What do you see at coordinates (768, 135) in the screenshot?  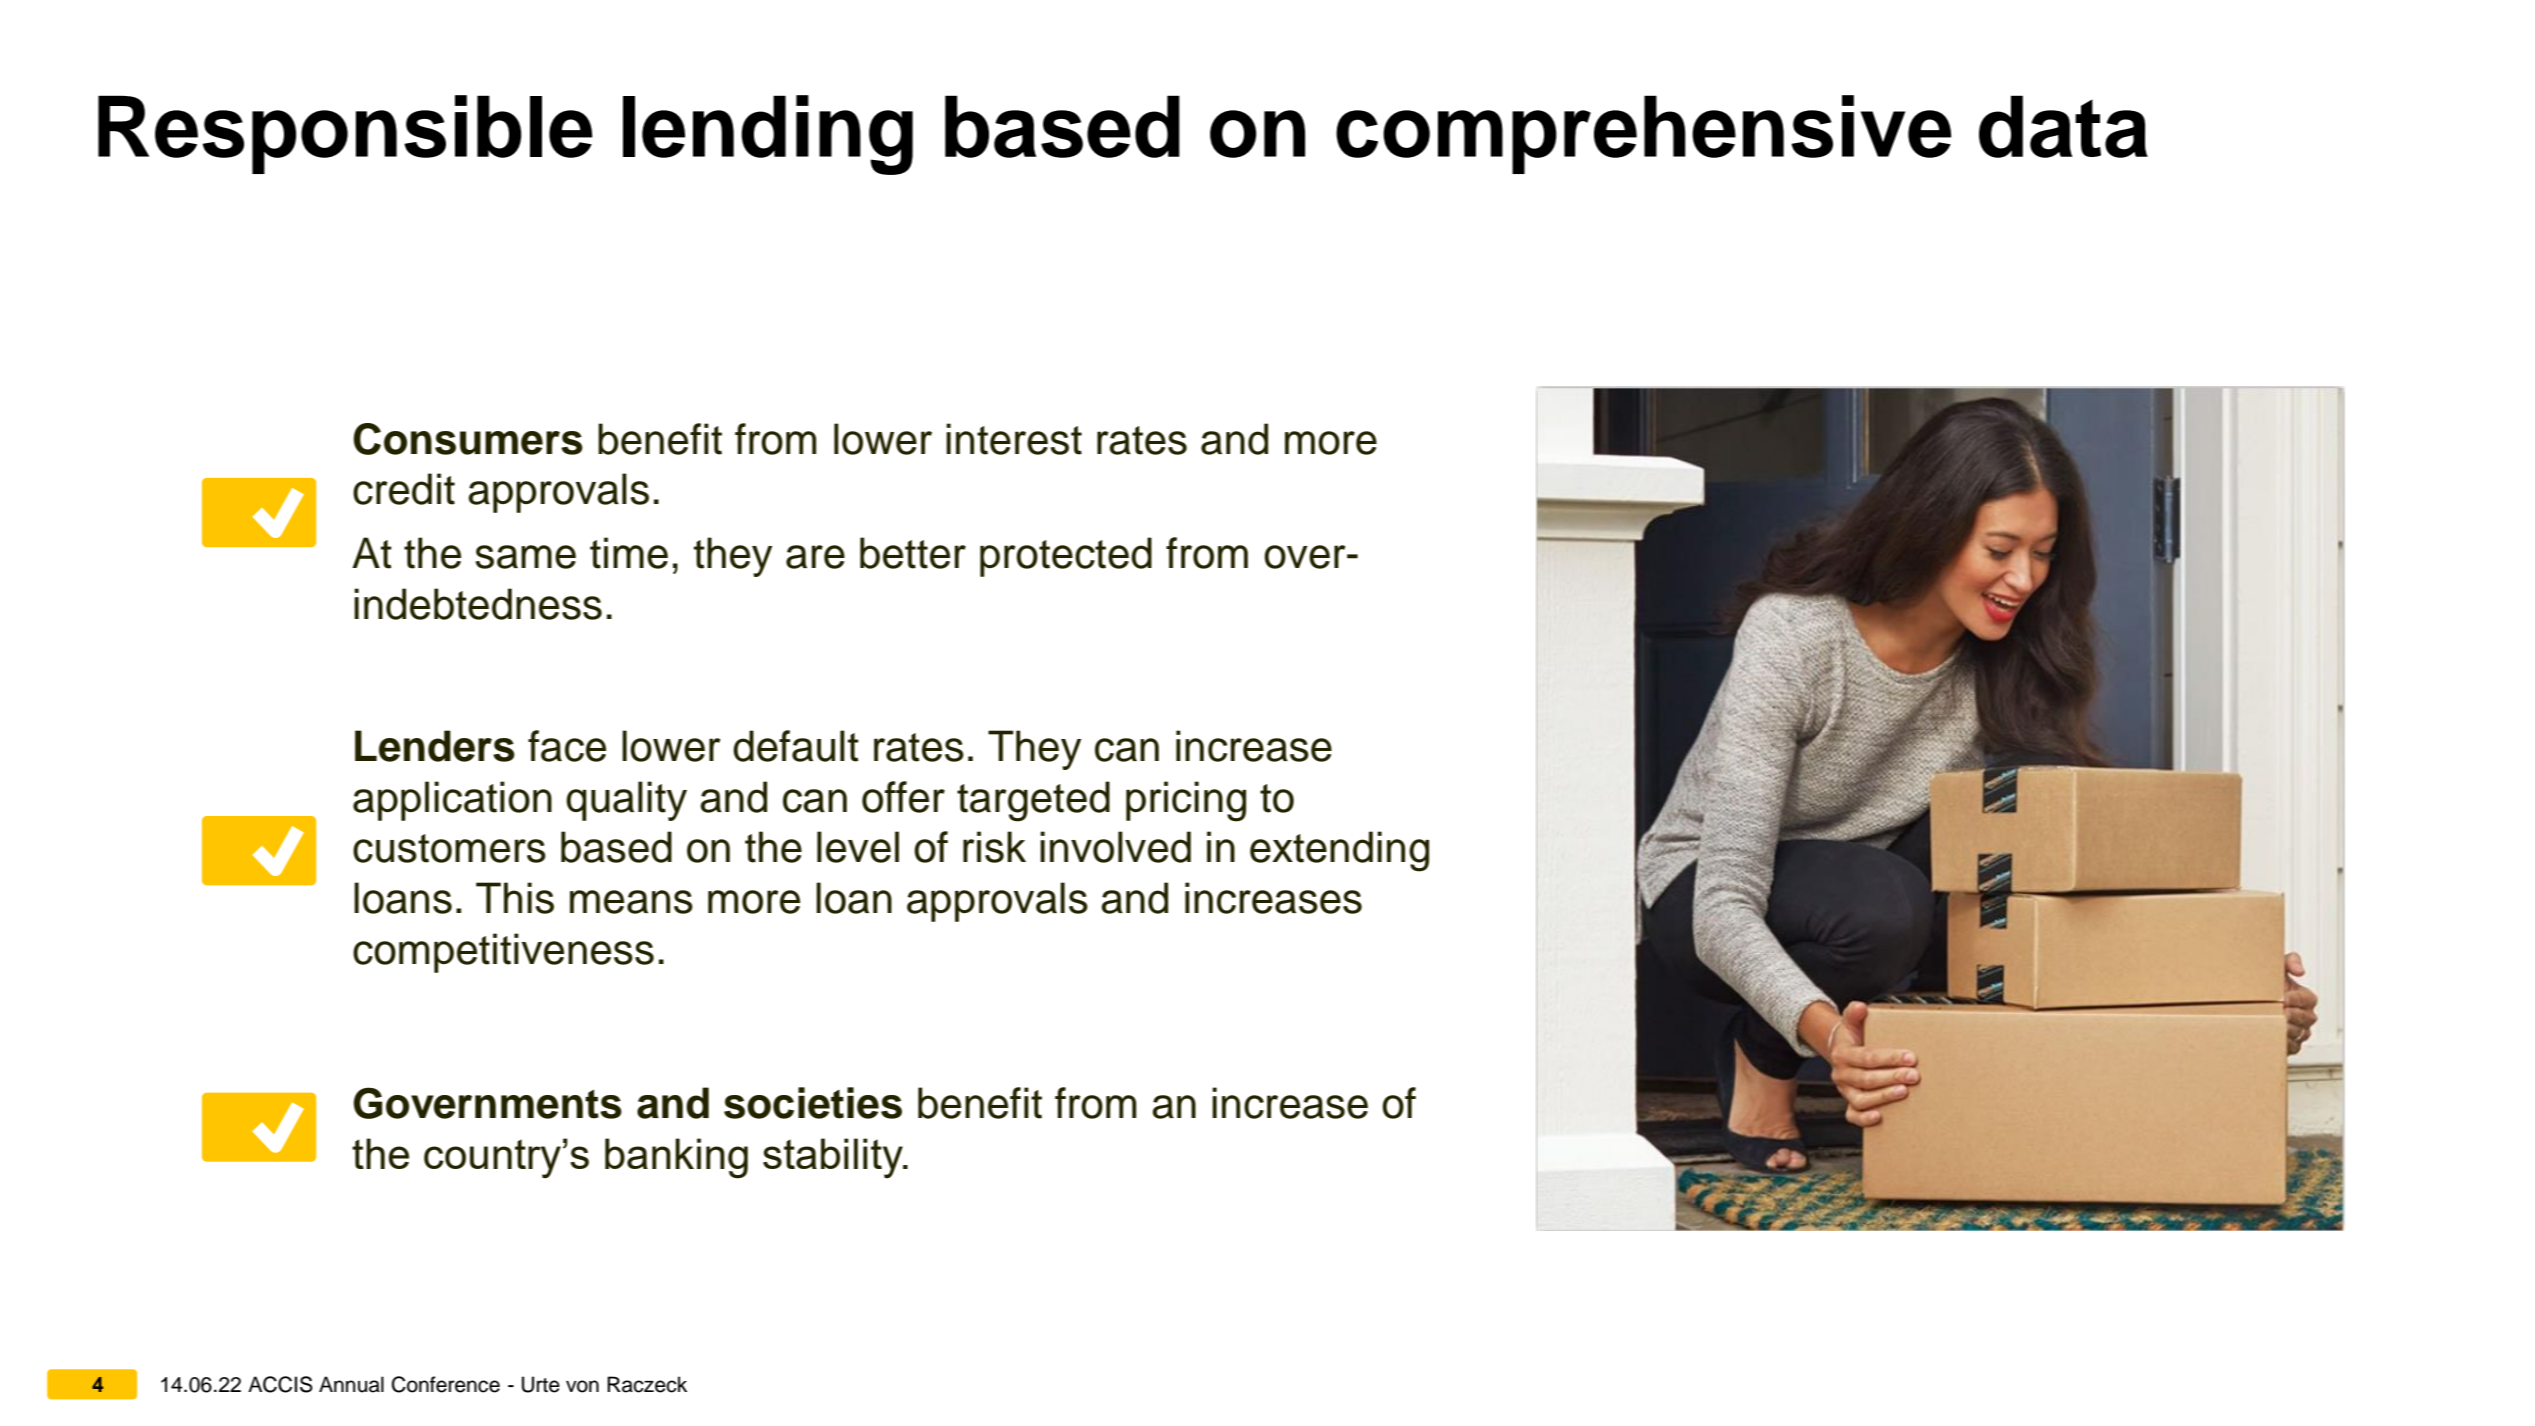 I see `lending` at bounding box center [768, 135].
